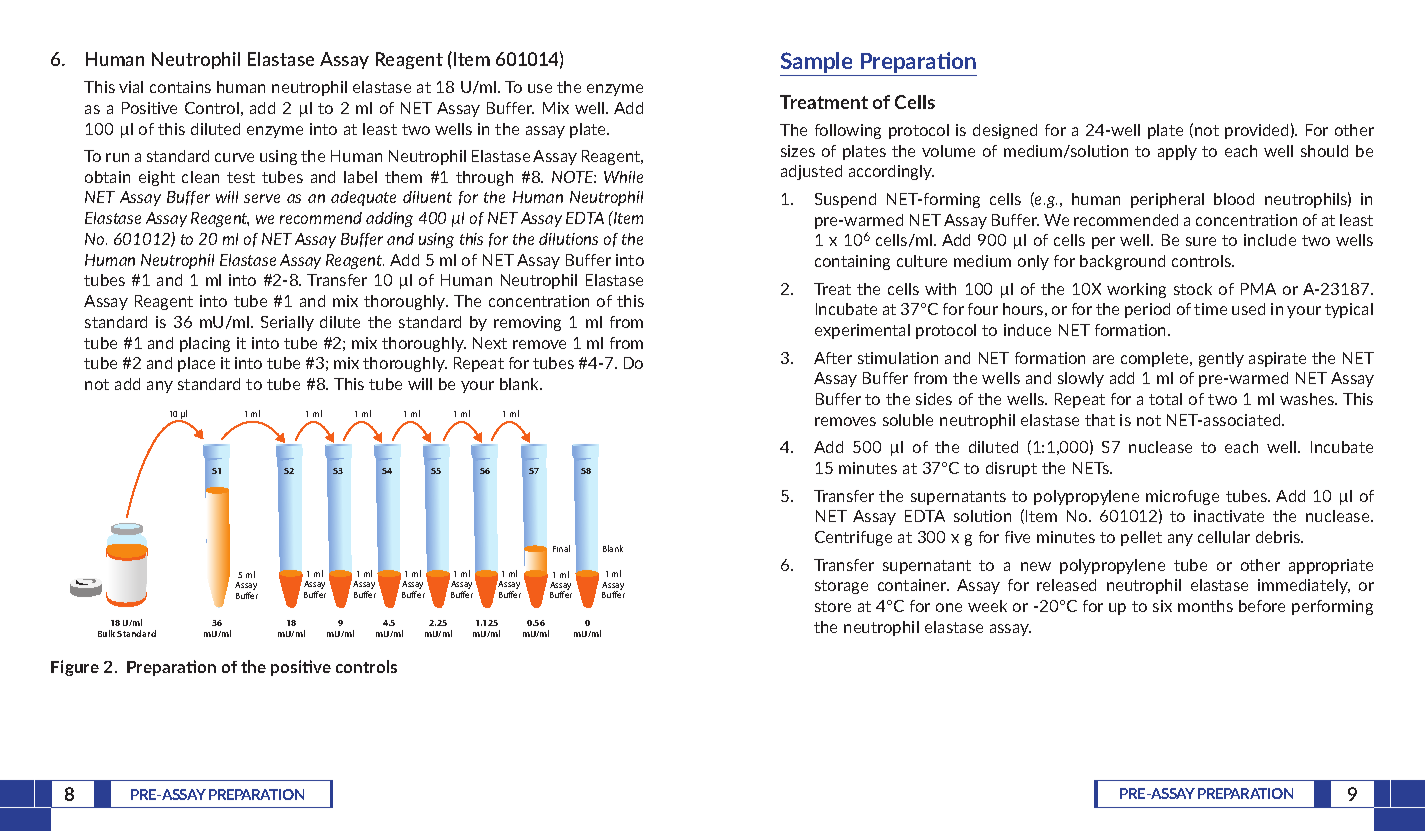 The height and width of the screenshot is (831, 1425). I want to click on store, so click(833, 606).
